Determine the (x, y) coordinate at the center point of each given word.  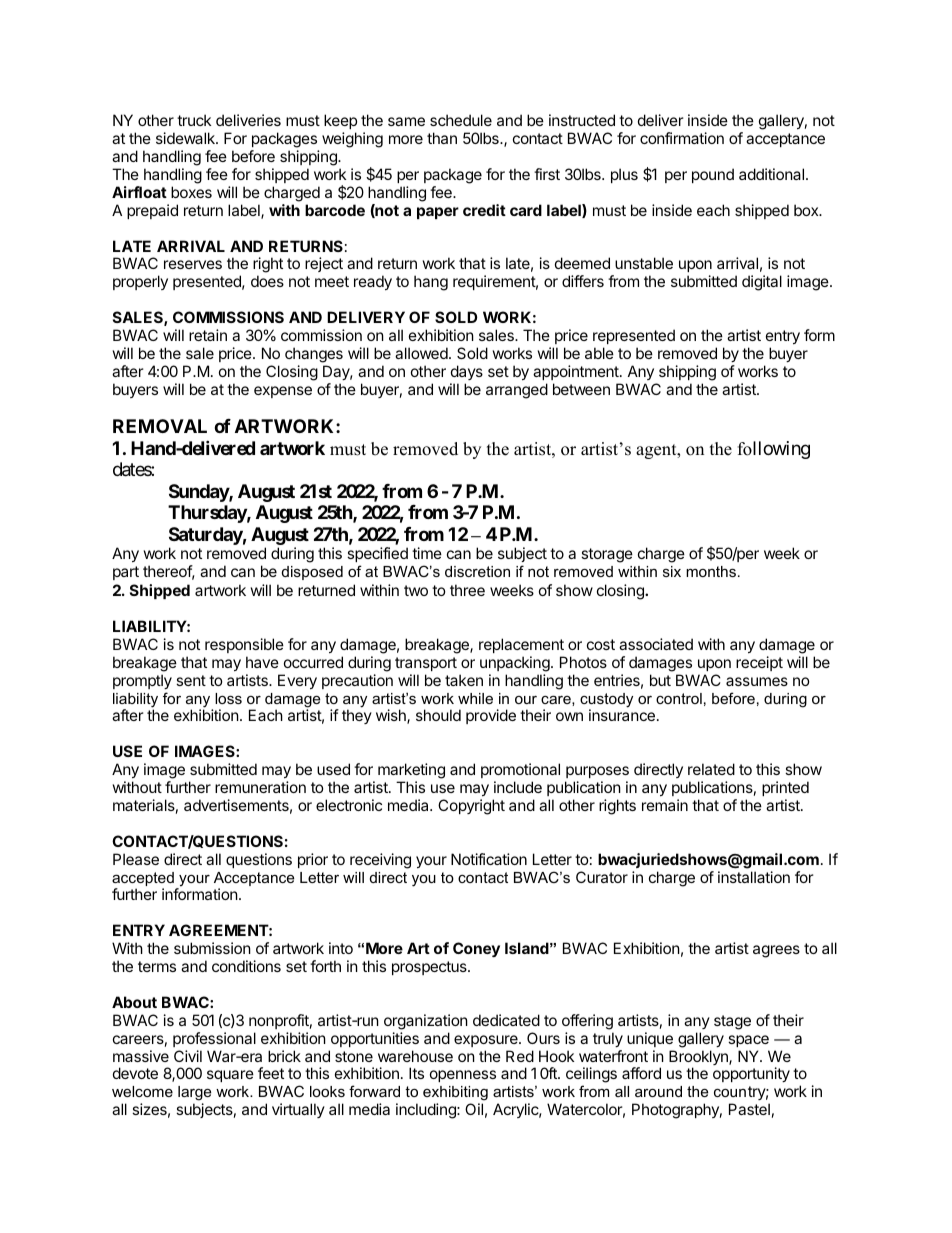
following (774, 450)
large (194, 1095)
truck (194, 120)
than (442, 138)
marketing (411, 771)
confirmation (682, 138)
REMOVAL (160, 426)
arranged (517, 391)
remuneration (260, 787)
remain (665, 805)
